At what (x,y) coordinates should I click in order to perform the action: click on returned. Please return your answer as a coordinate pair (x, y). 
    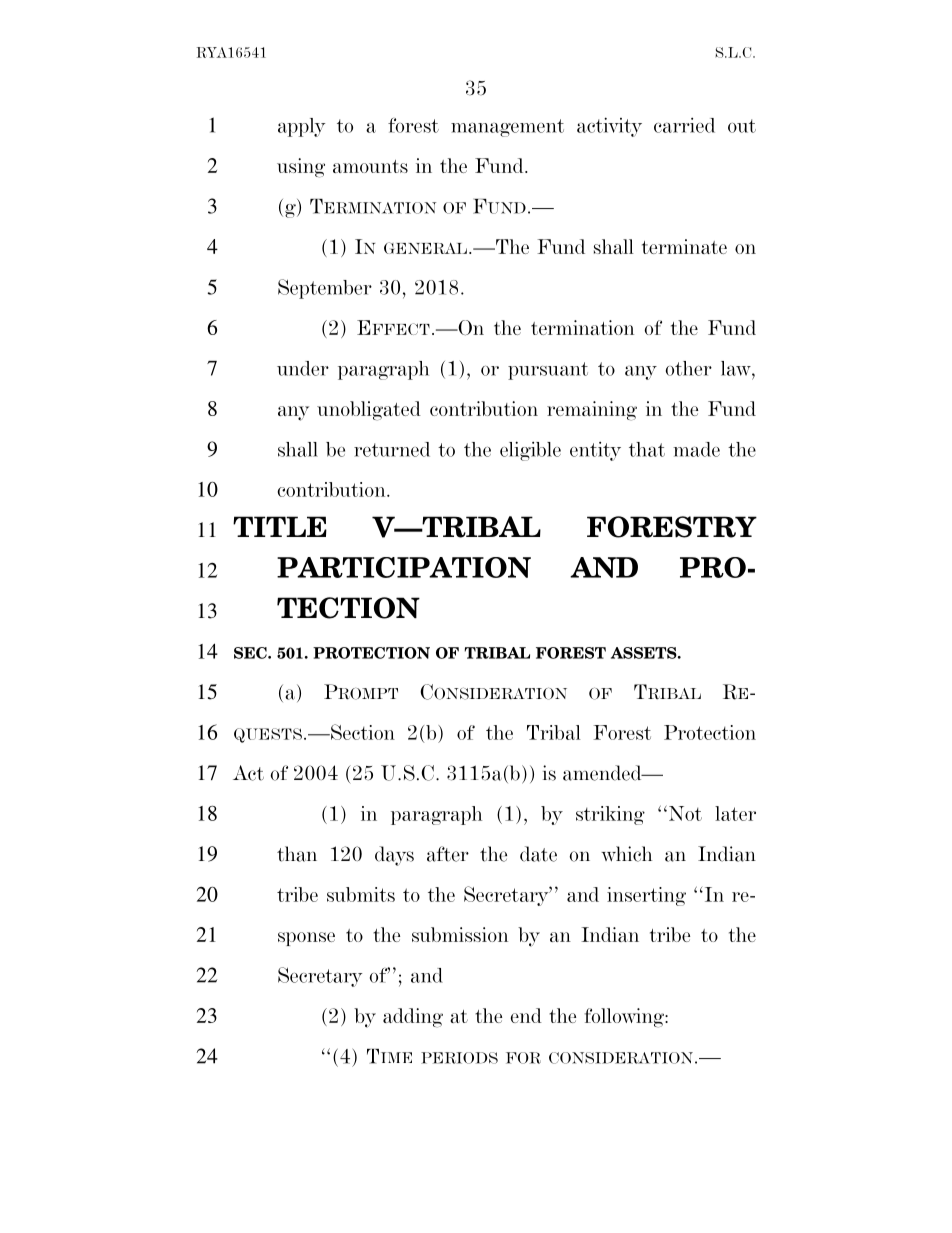
    Looking at the image, I should click on (392, 449).
